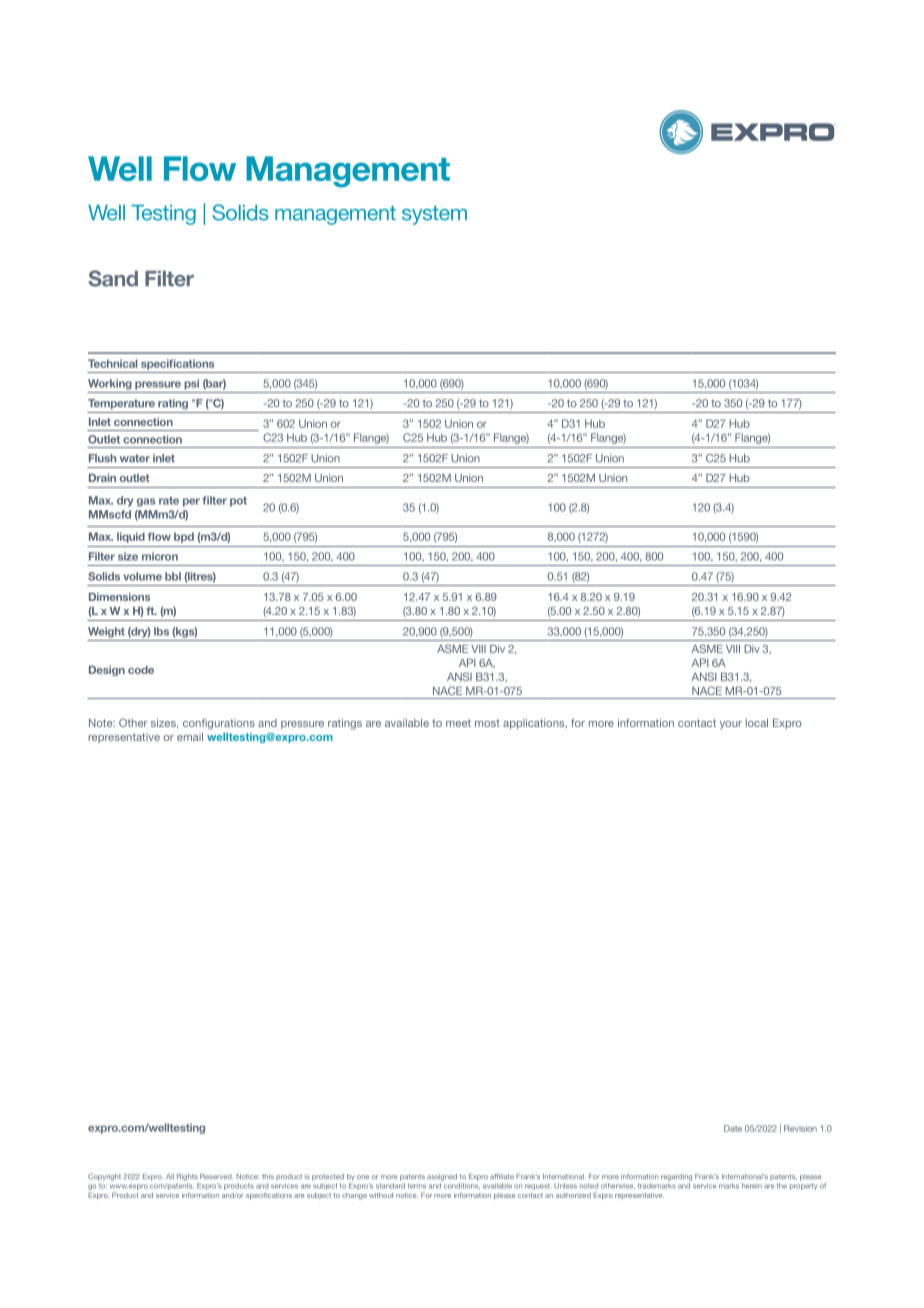 This screenshot has height=1308, width=924. Describe the element at coordinates (434, 215) in the screenshot. I see `system` at that location.
